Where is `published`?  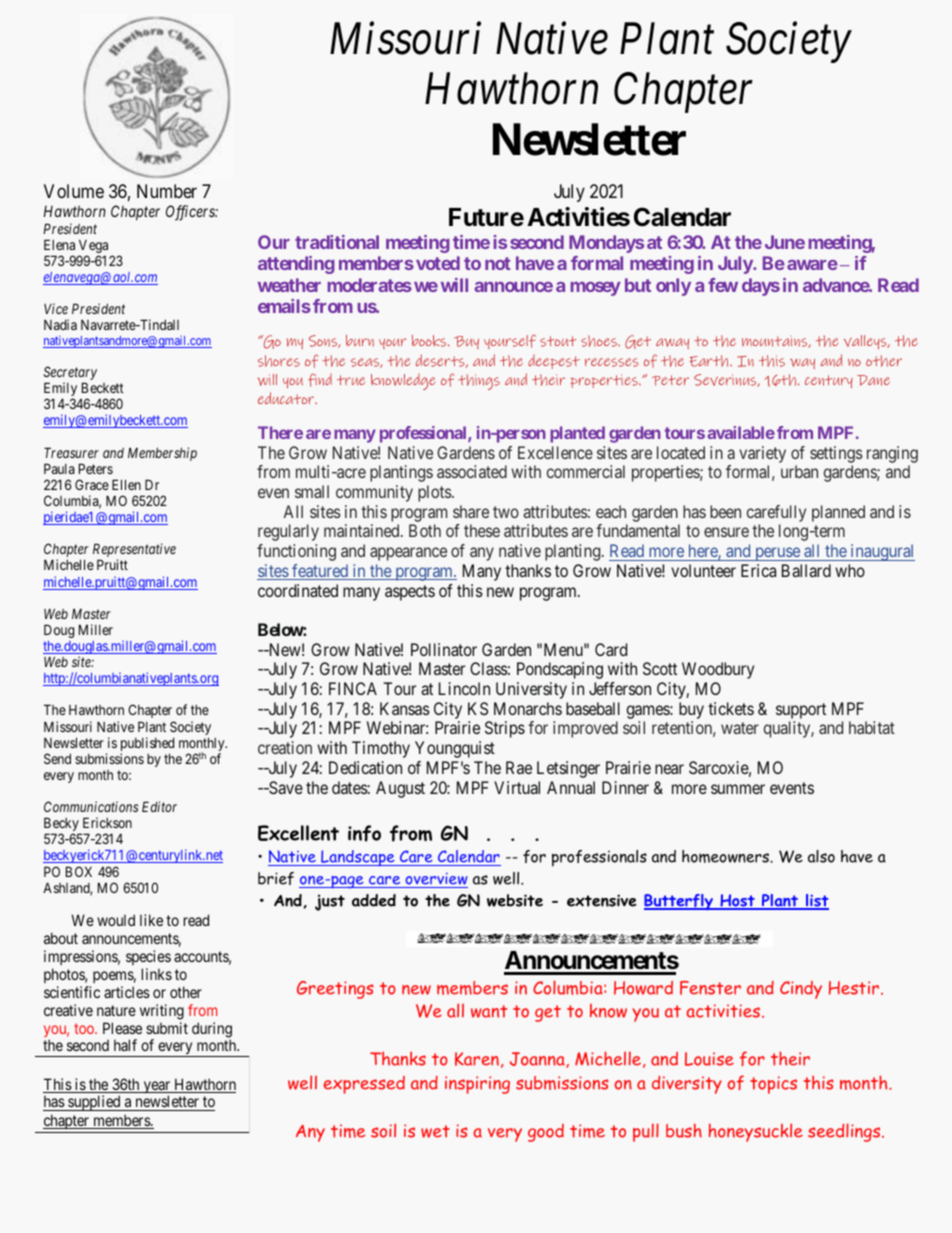 published is located at coordinates (147, 745).
